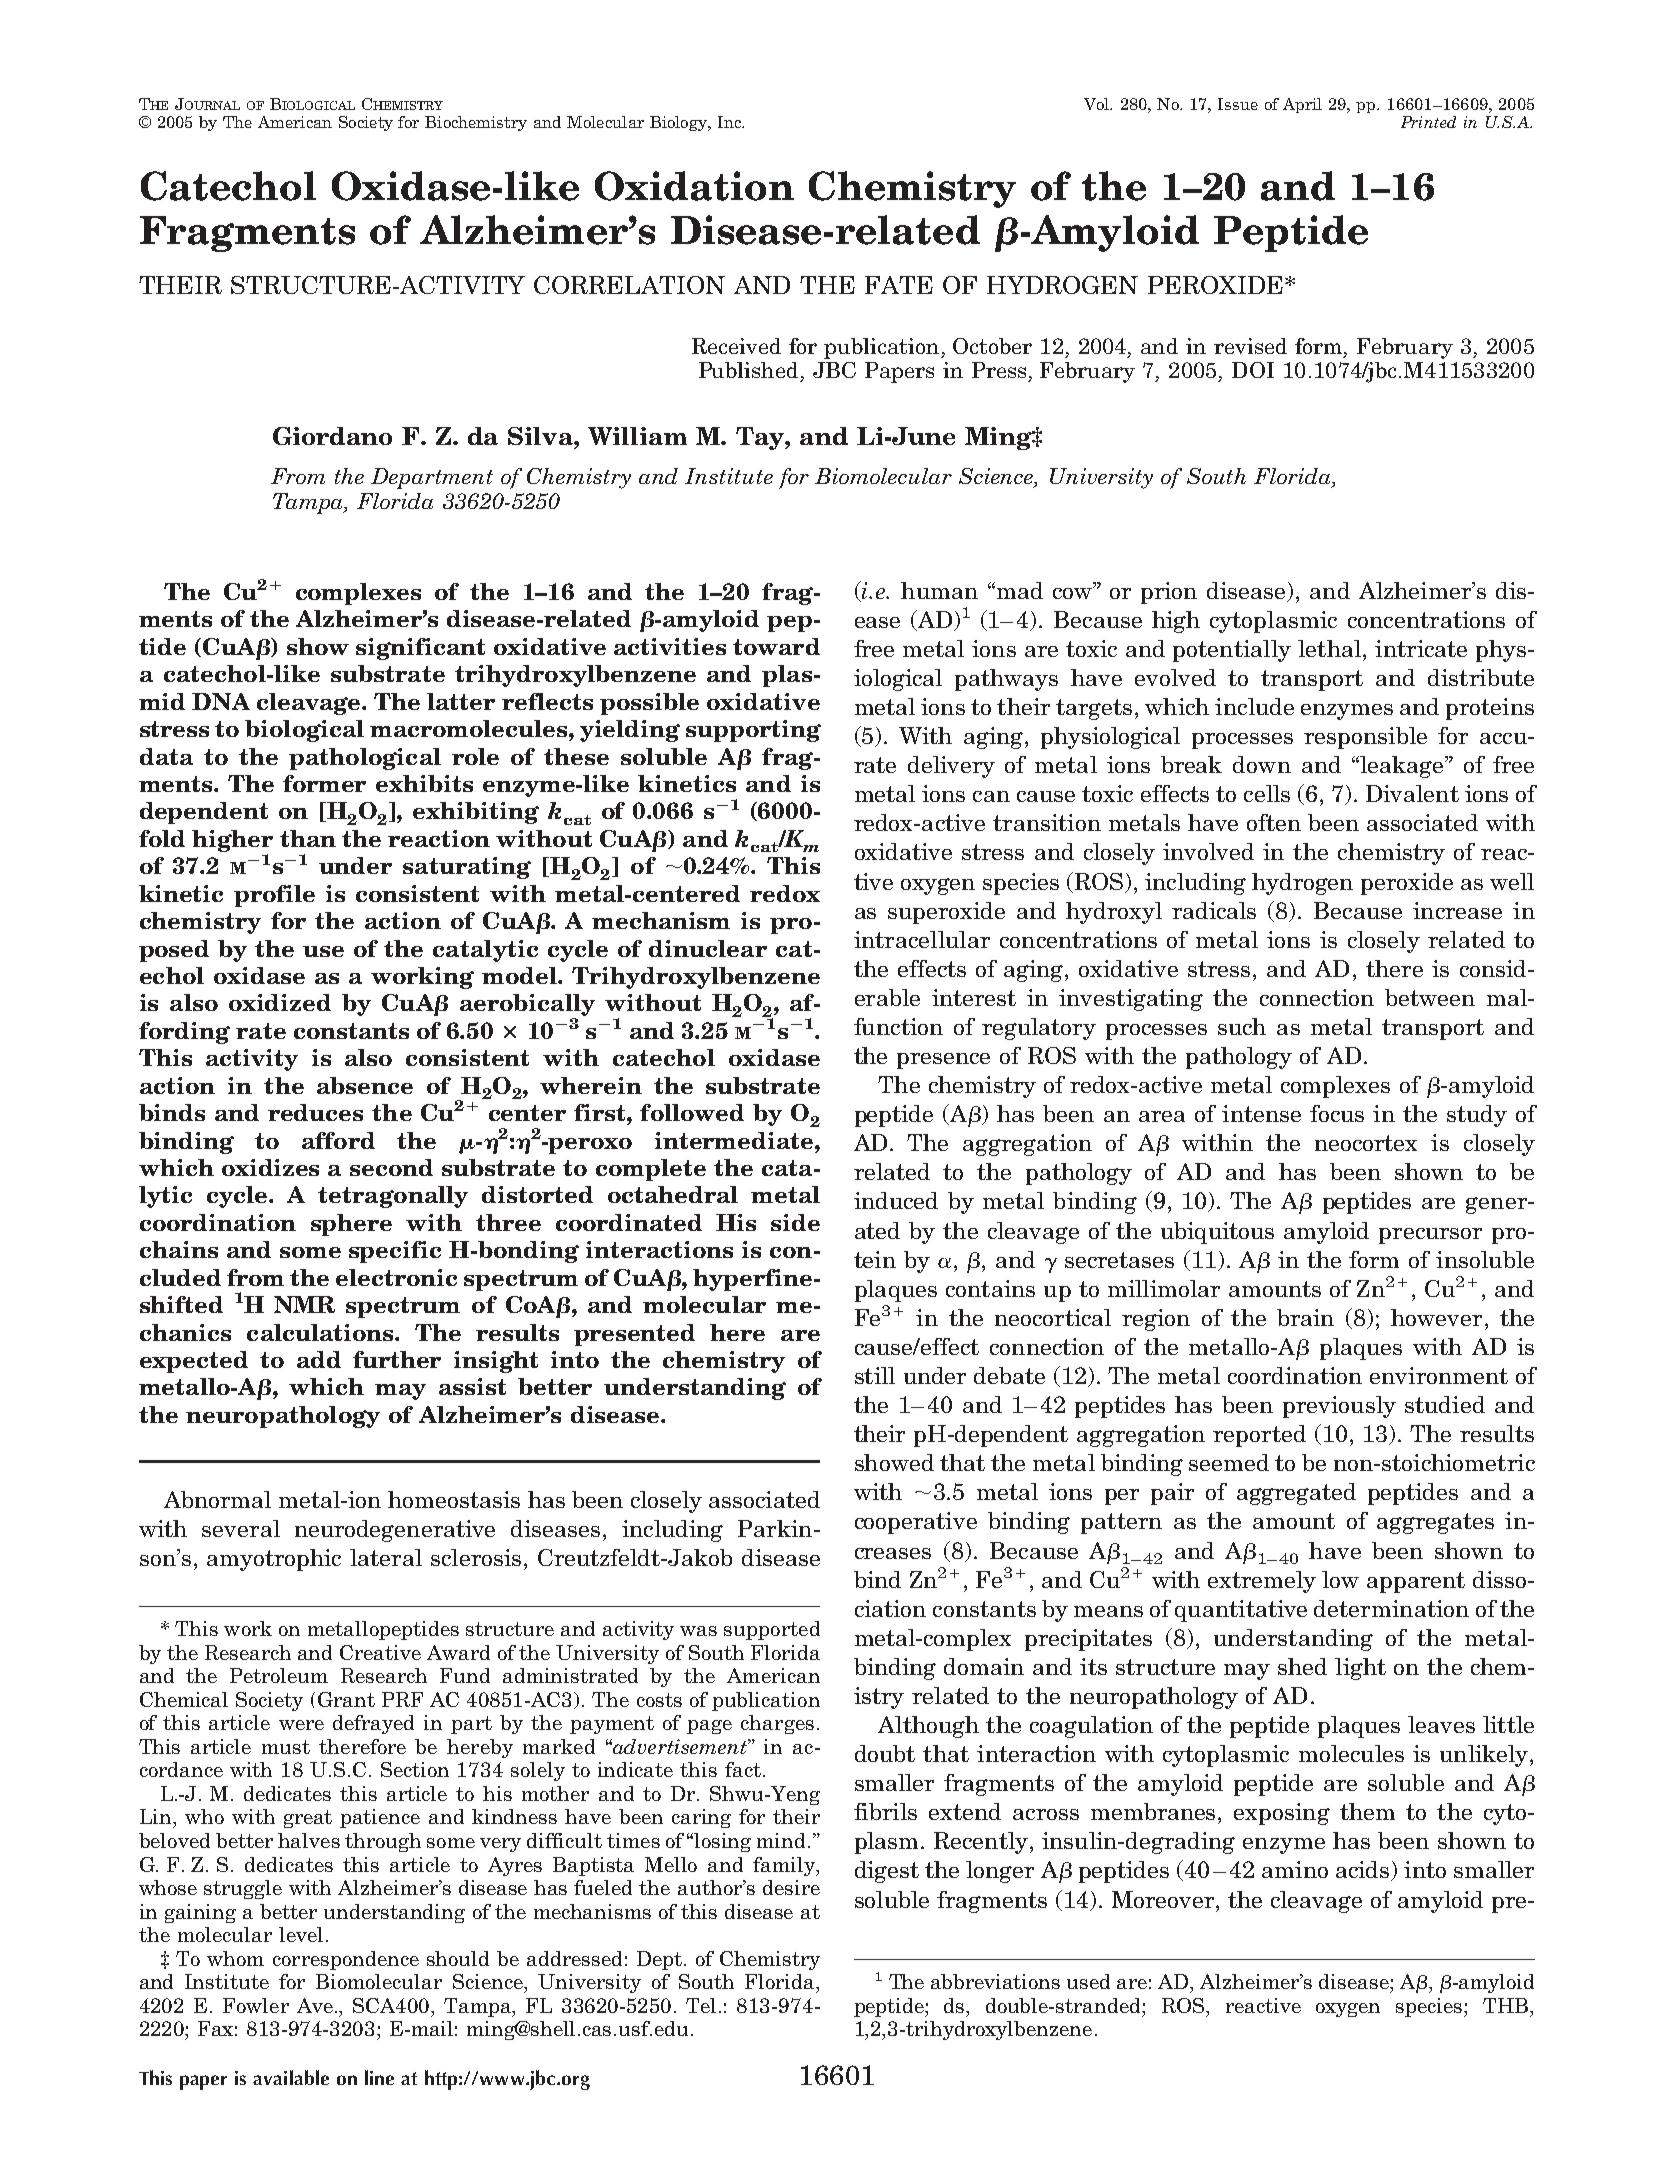 Image resolution: width=1670 pixels, height=2169 pixels. I want to click on Fowler, so click(256, 2005).
